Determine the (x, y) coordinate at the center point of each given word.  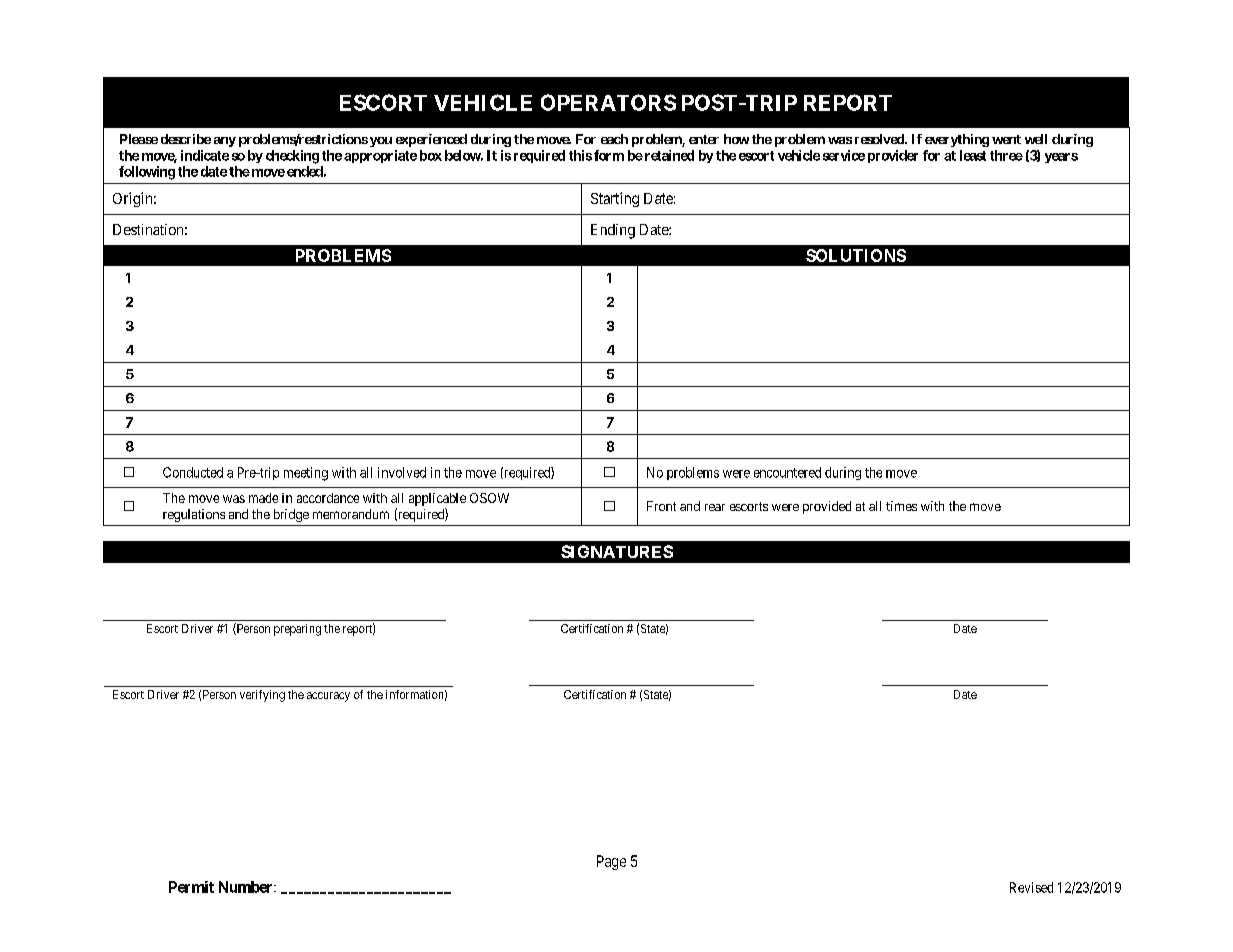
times (901, 506)
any (225, 142)
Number (247, 887)
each (614, 139)
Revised (1031, 887)
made (263, 498)
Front (661, 506)
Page (611, 862)
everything (957, 140)
